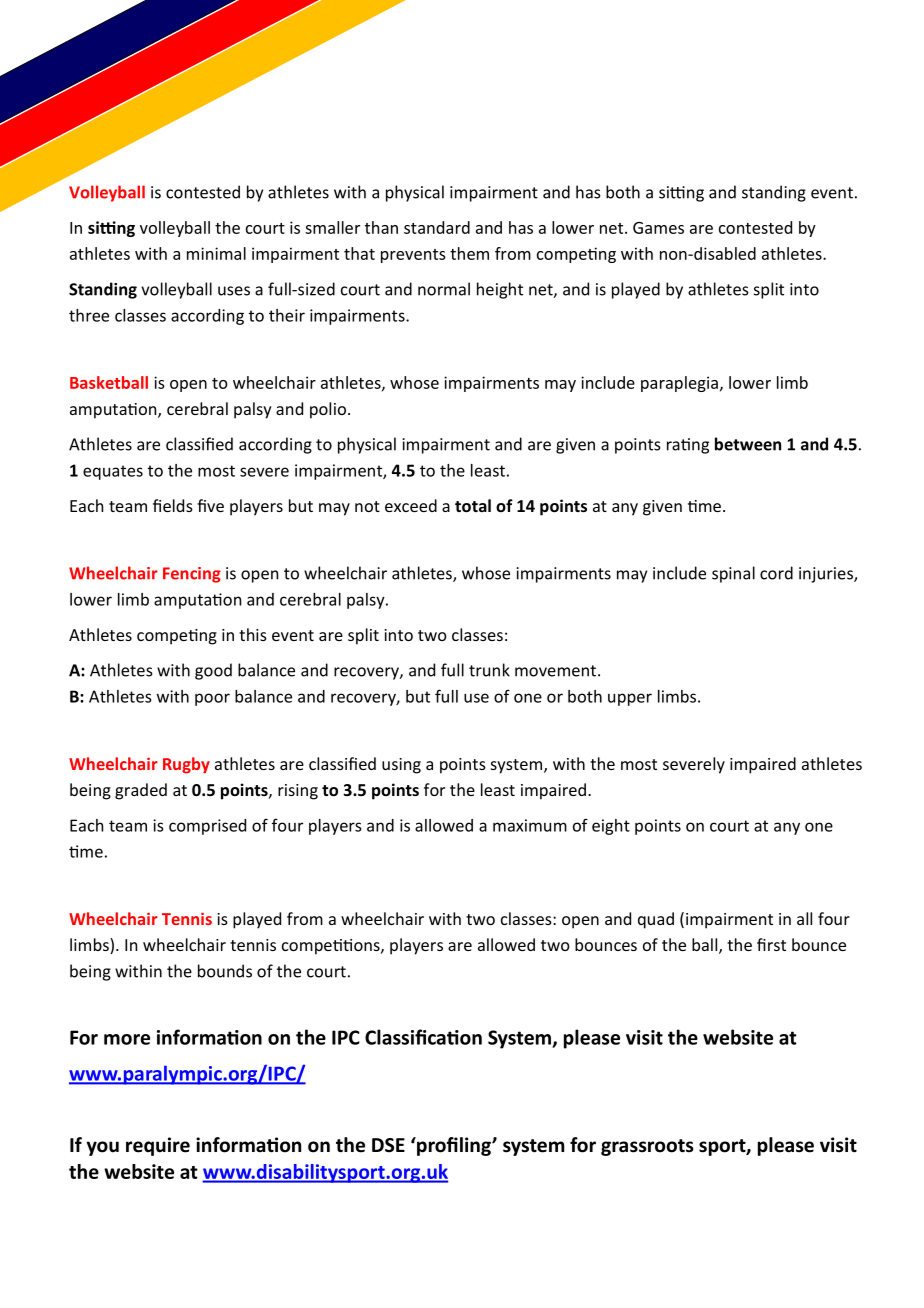 Image resolution: width=924 pixels, height=1308 pixels. I want to click on require, so click(158, 1146).
